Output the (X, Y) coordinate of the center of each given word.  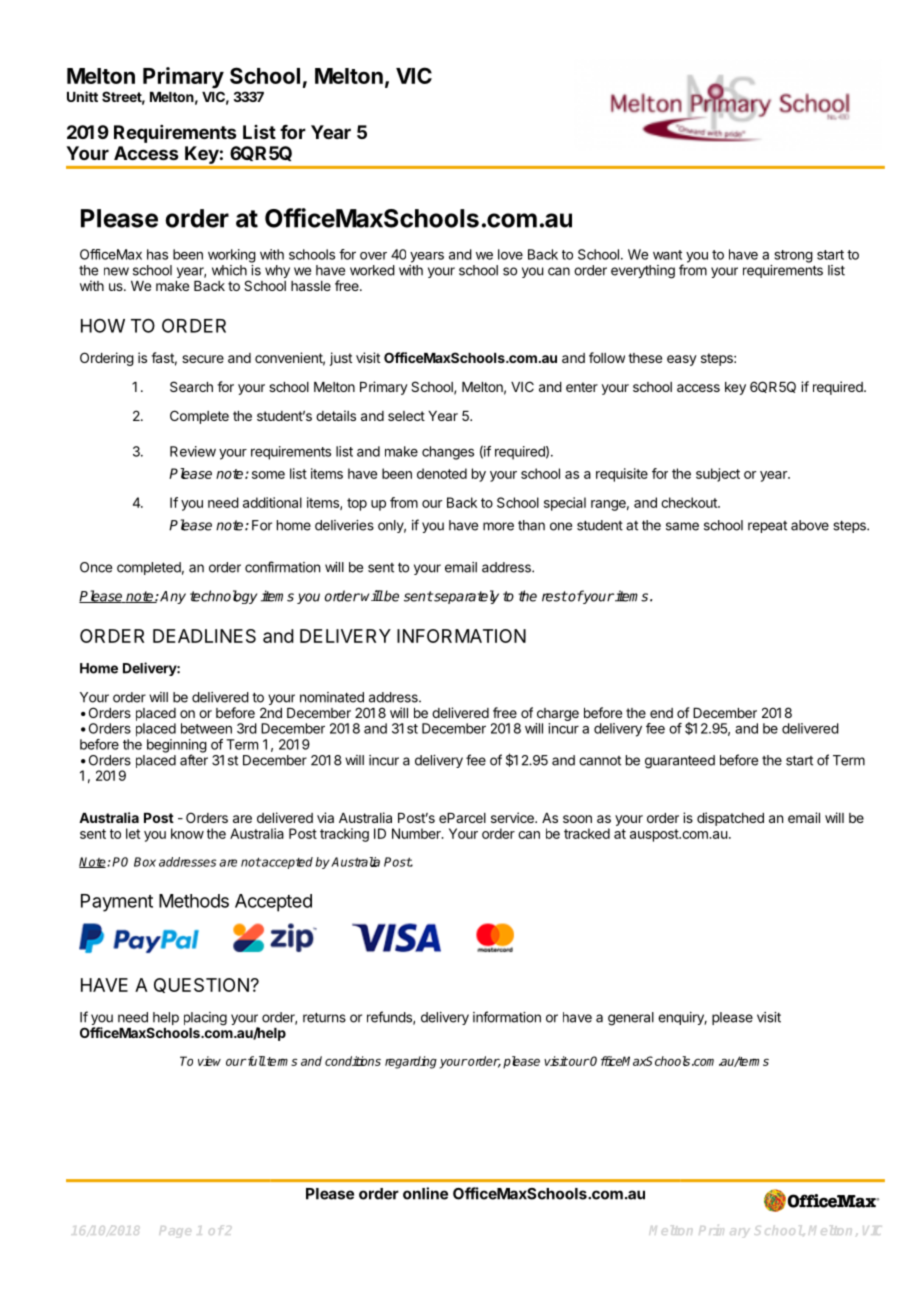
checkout (690, 502)
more (498, 526)
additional (272, 502)
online (425, 1193)
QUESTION (201, 985)
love (510, 254)
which (229, 270)
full (256, 1061)
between (206, 728)
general (631, 1019)
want (667, 255)
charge (558, 714)
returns (324, 1017)
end (661, 713)
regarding (411, 1062)
